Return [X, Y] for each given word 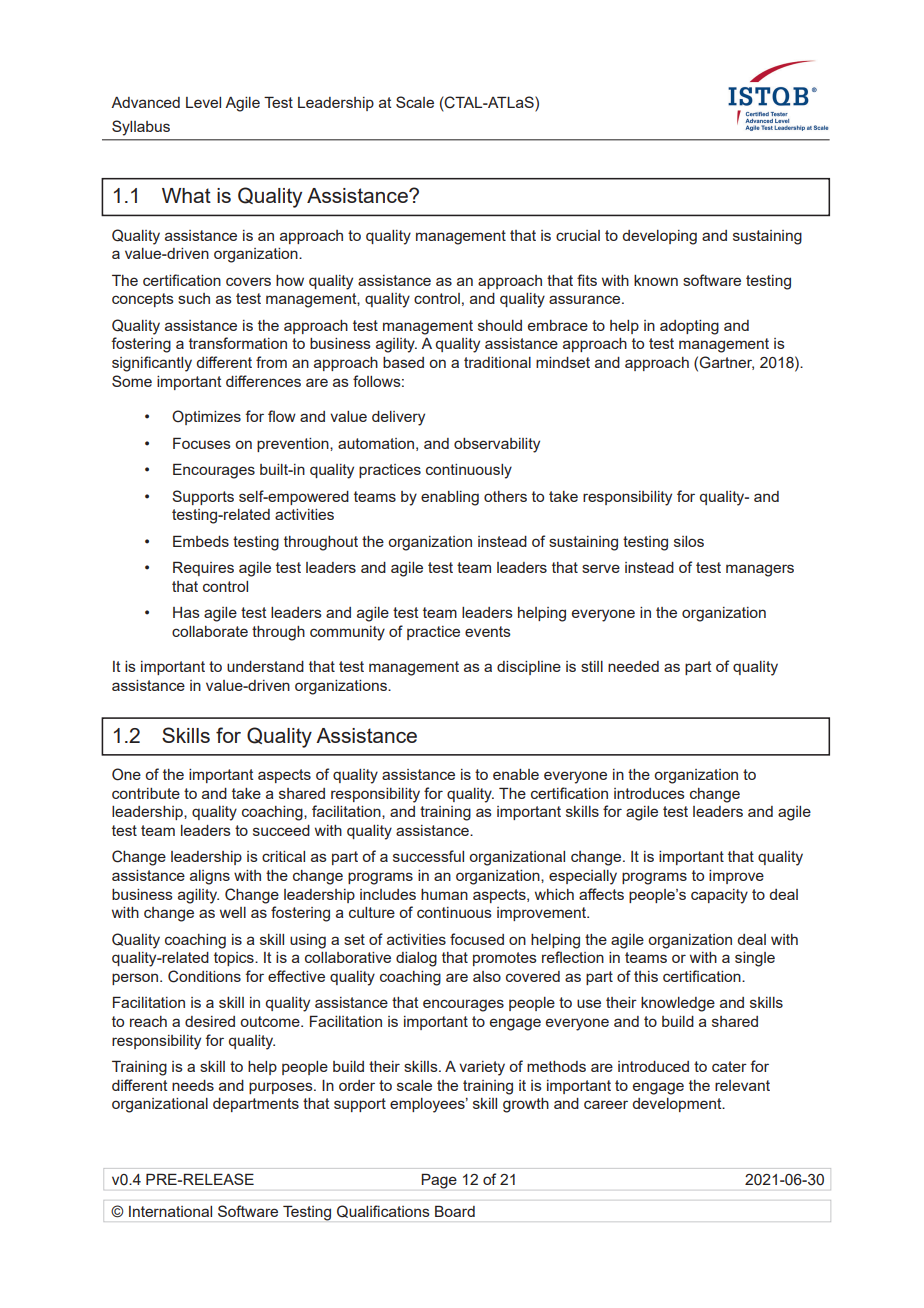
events [488, 631]
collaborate [210, 631]
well [233, 912]
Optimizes [206, 417]
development [678, 1105]
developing [659, 237]
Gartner [726, 363]
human [444, 894]
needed [633, 666]
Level [203, 102]
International [170, 1211]
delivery [398, 418]
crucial [578, 235]
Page [439, 1181]
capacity [719, 896]
